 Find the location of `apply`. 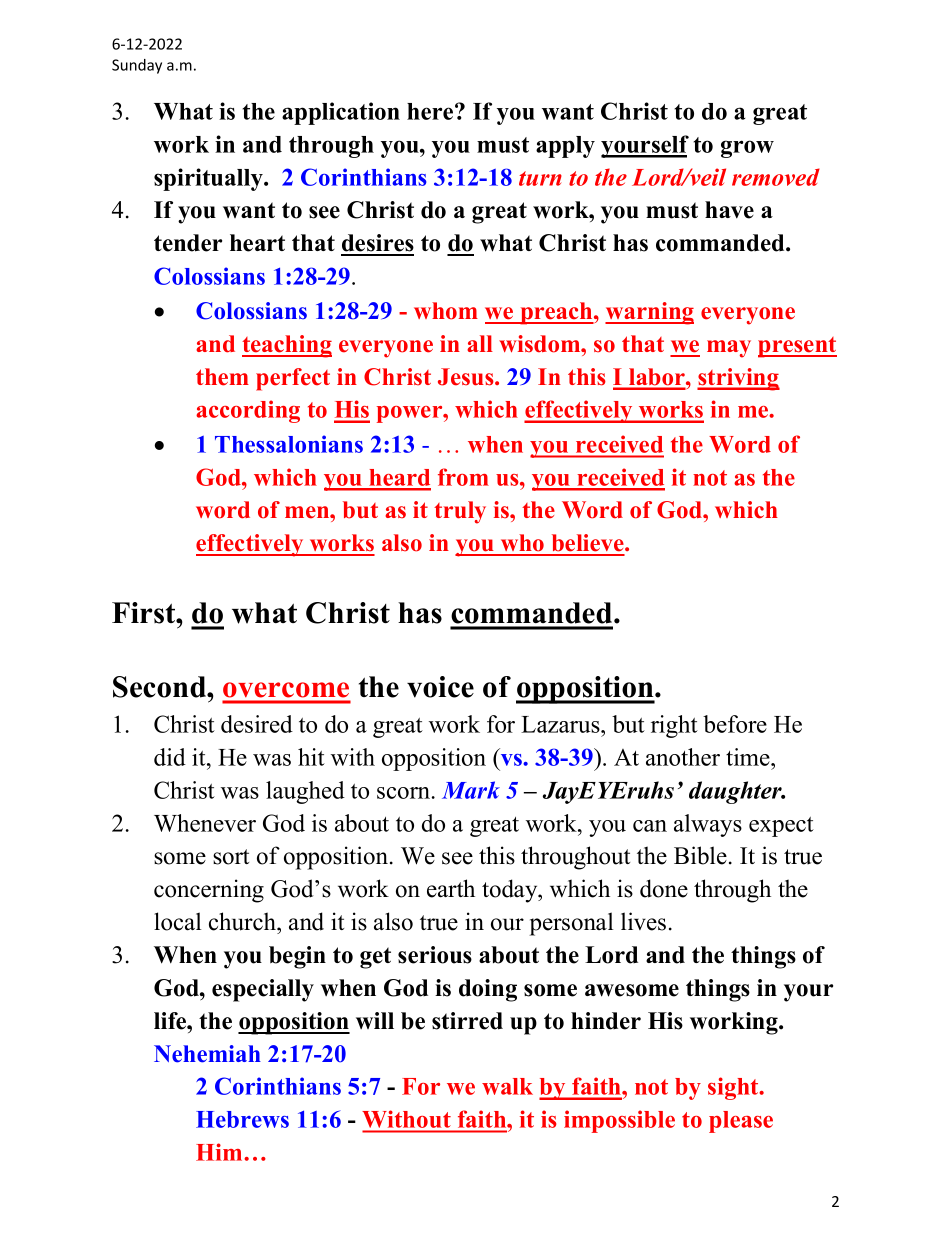

apply is located at coordinates (565, 147).
